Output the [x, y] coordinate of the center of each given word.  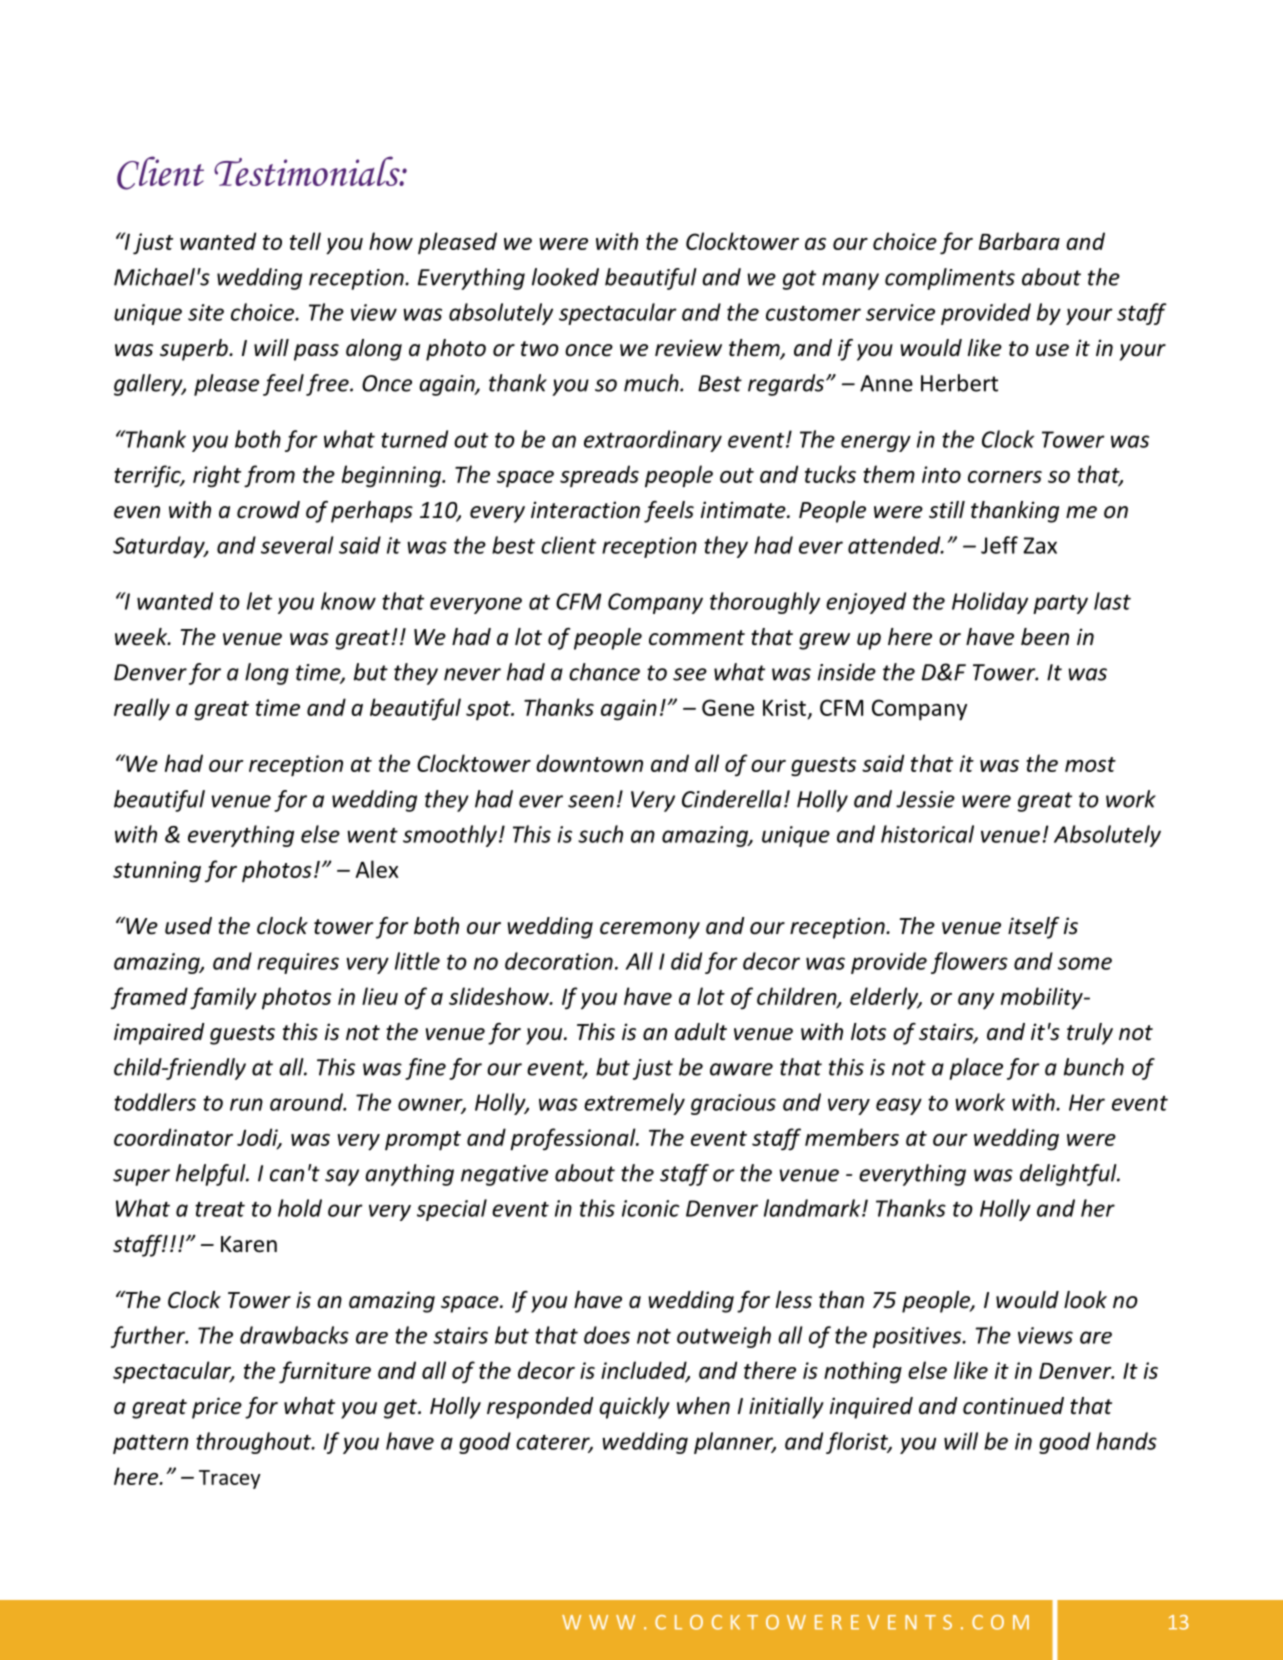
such [600, 834]
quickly [634, 1408]
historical [927, 834]
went [372, 835]
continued [1013, 1406]
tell [305, 241]
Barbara [1019, 241]
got [799, 280]
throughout [254, 1443]
